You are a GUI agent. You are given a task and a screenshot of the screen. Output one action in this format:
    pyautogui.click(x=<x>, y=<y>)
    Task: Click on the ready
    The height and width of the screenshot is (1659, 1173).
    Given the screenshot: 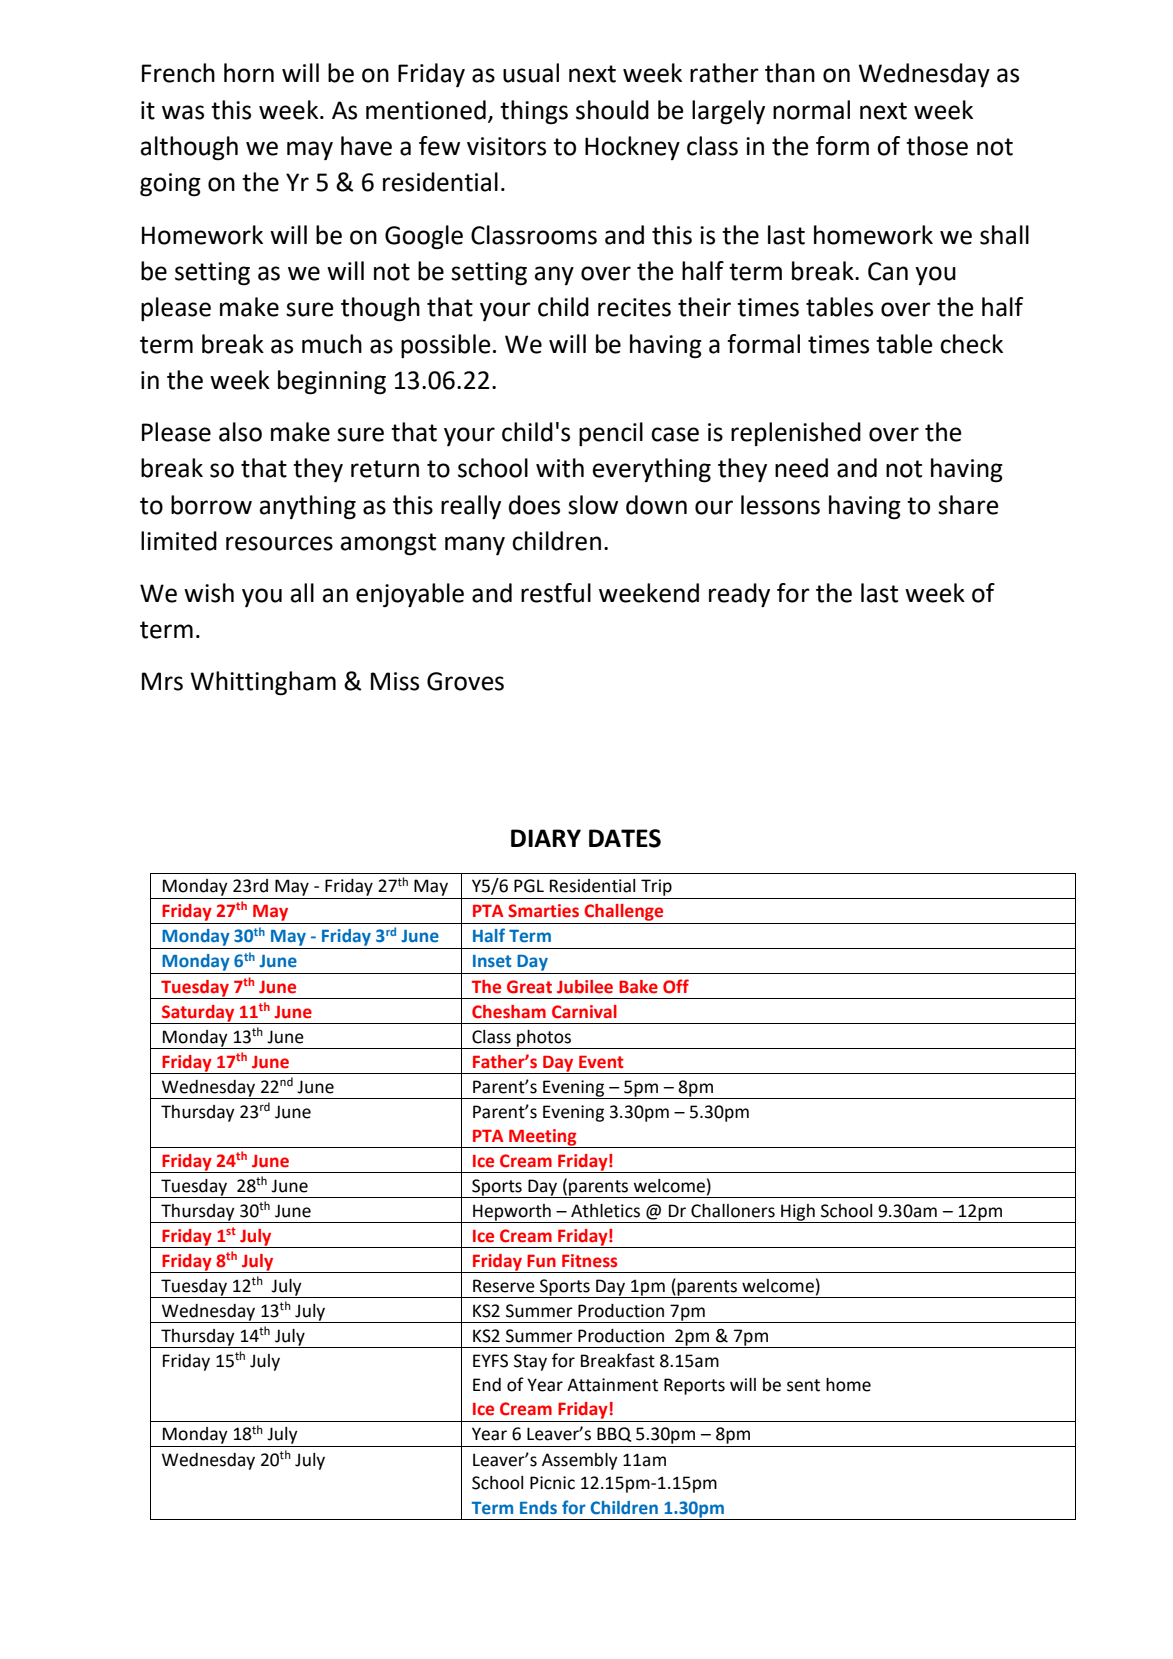 What is the action you would take?
    pyautogui.click(x=739, y=595)
